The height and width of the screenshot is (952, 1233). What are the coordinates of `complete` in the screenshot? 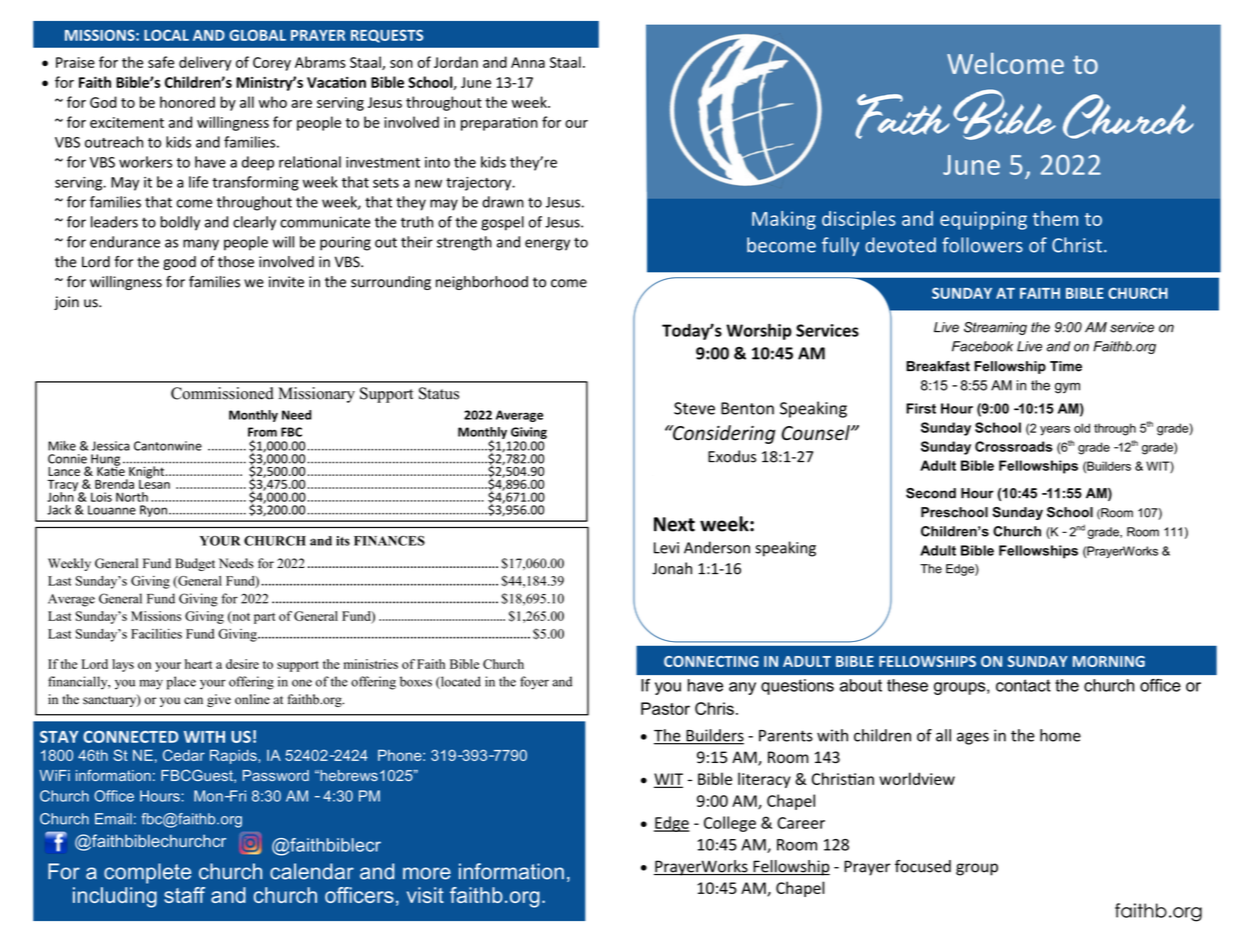 It's located at (147, 873).
